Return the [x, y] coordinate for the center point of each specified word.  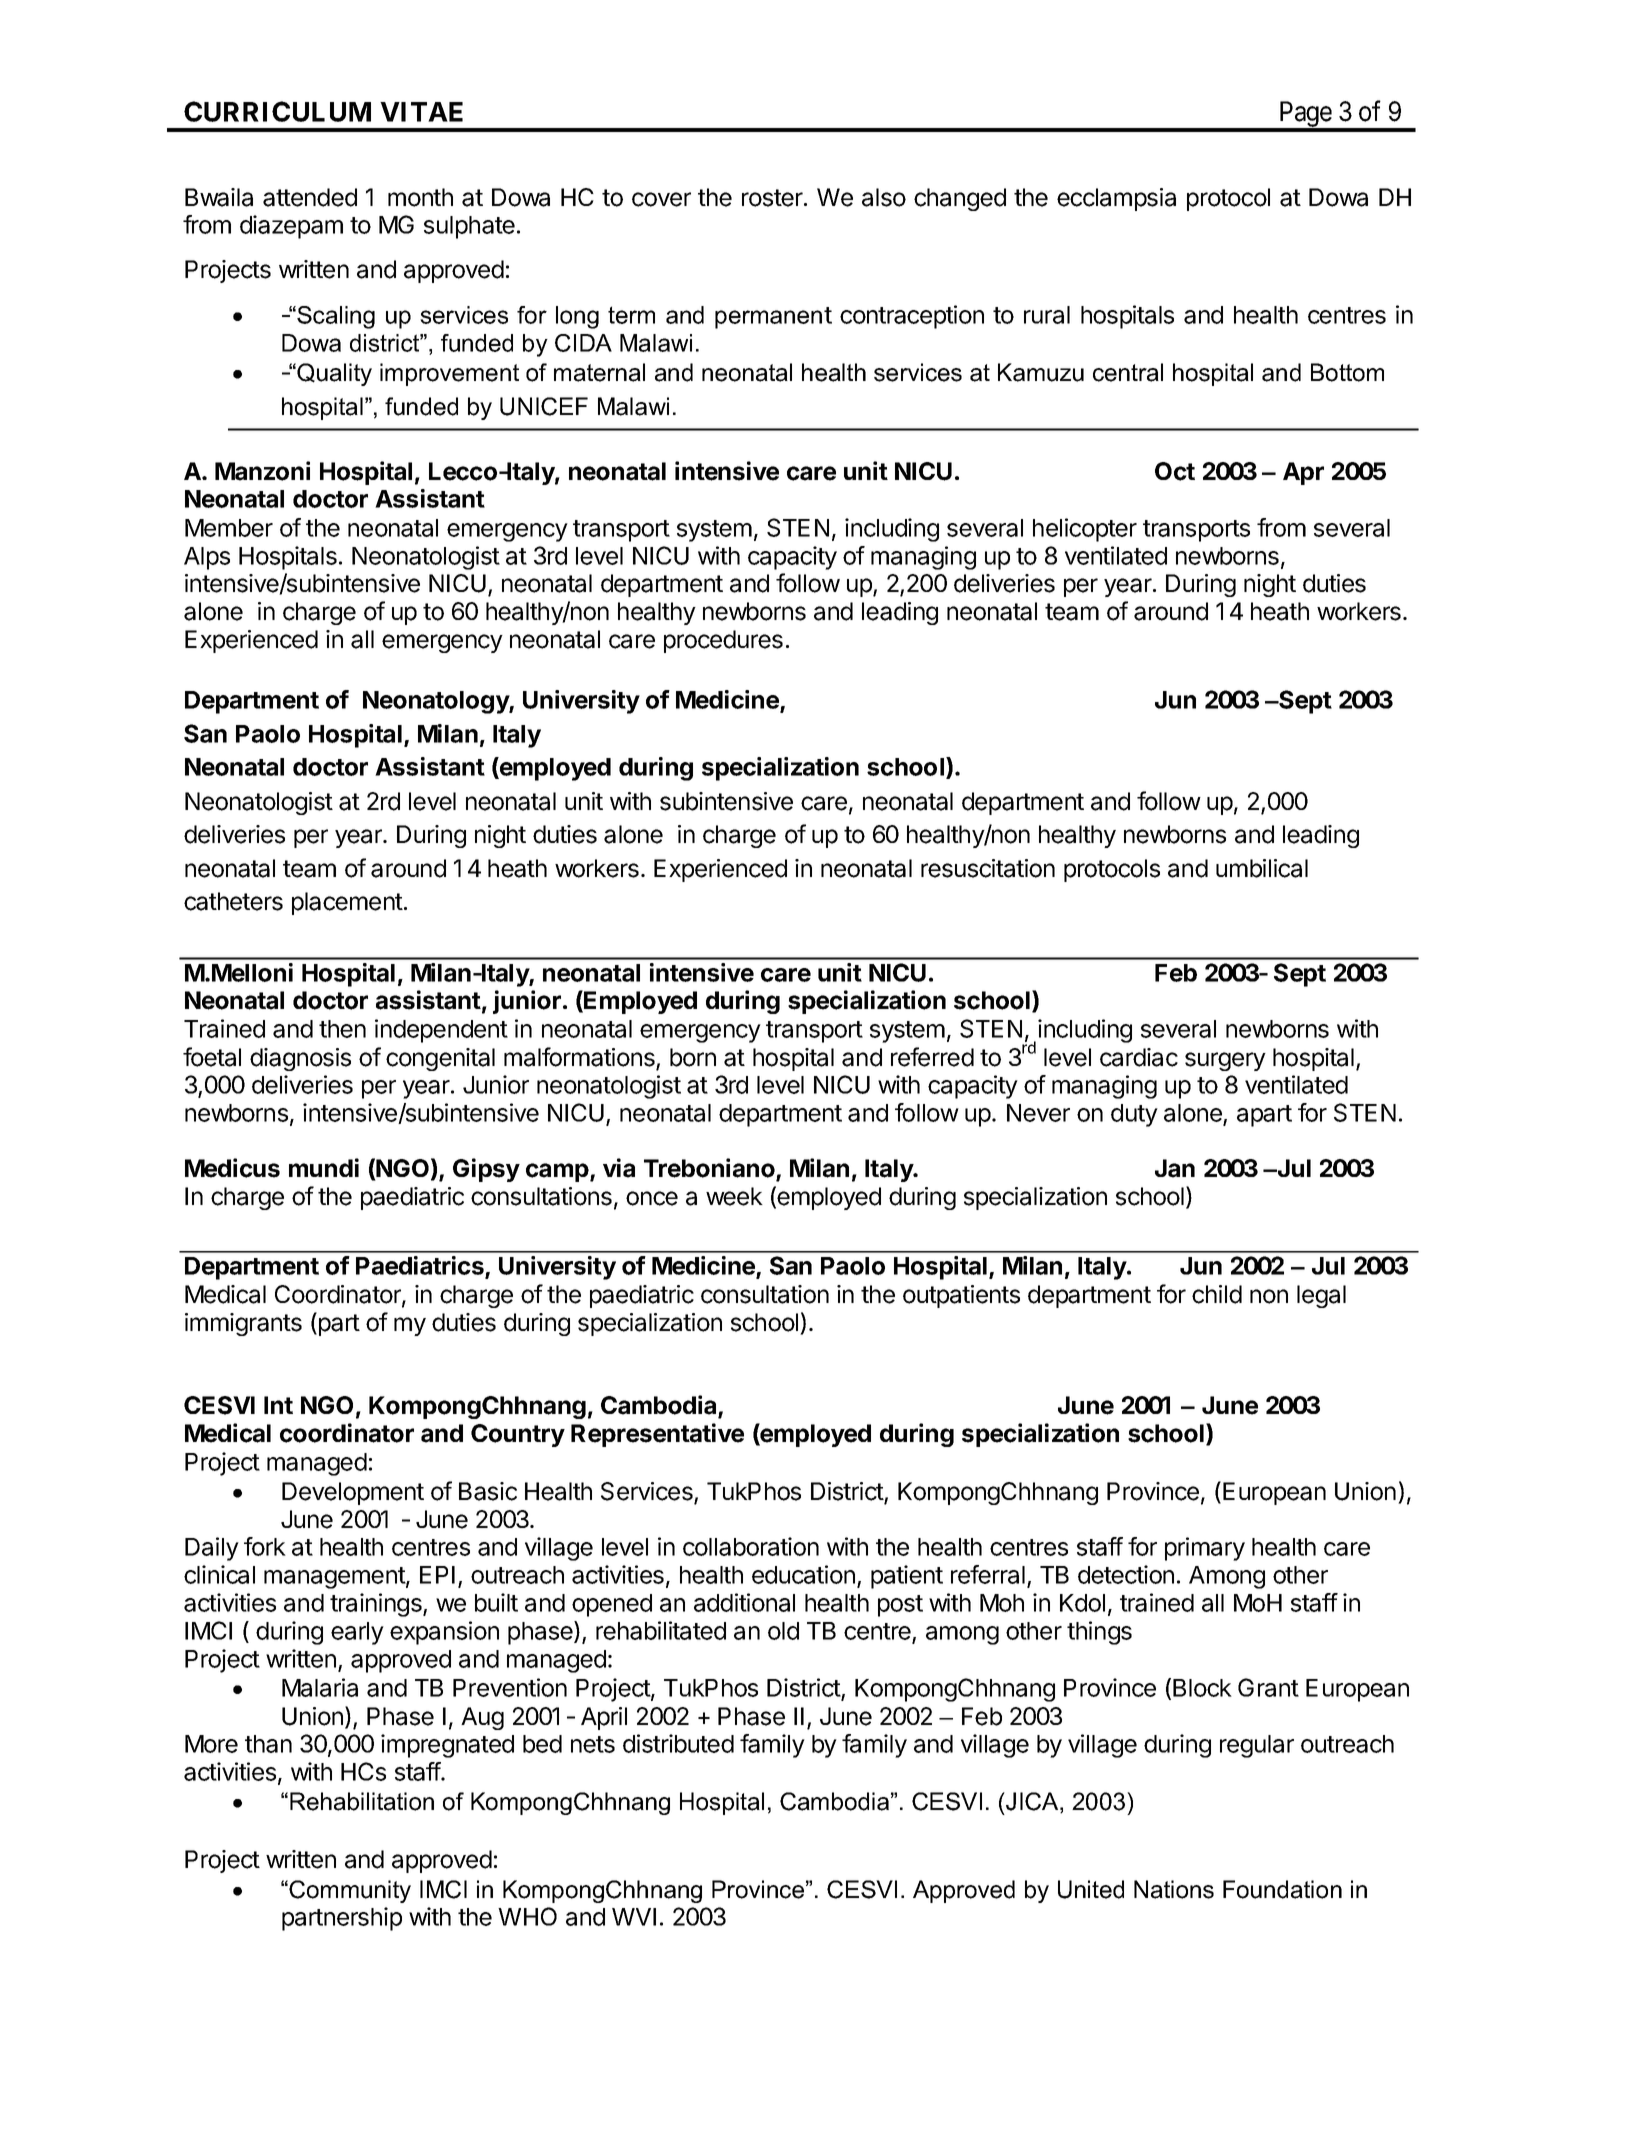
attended [310, 197]
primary [1205, 1549]
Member [229, 528]
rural [1047, 315]
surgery [1225, 1061]
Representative [657, 1435]
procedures [723, 641]
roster [773, 198]
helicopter [1085, 530]
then [342, 1029]
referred [932, 1057]
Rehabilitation [362, 1801]
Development [353, 1493]
